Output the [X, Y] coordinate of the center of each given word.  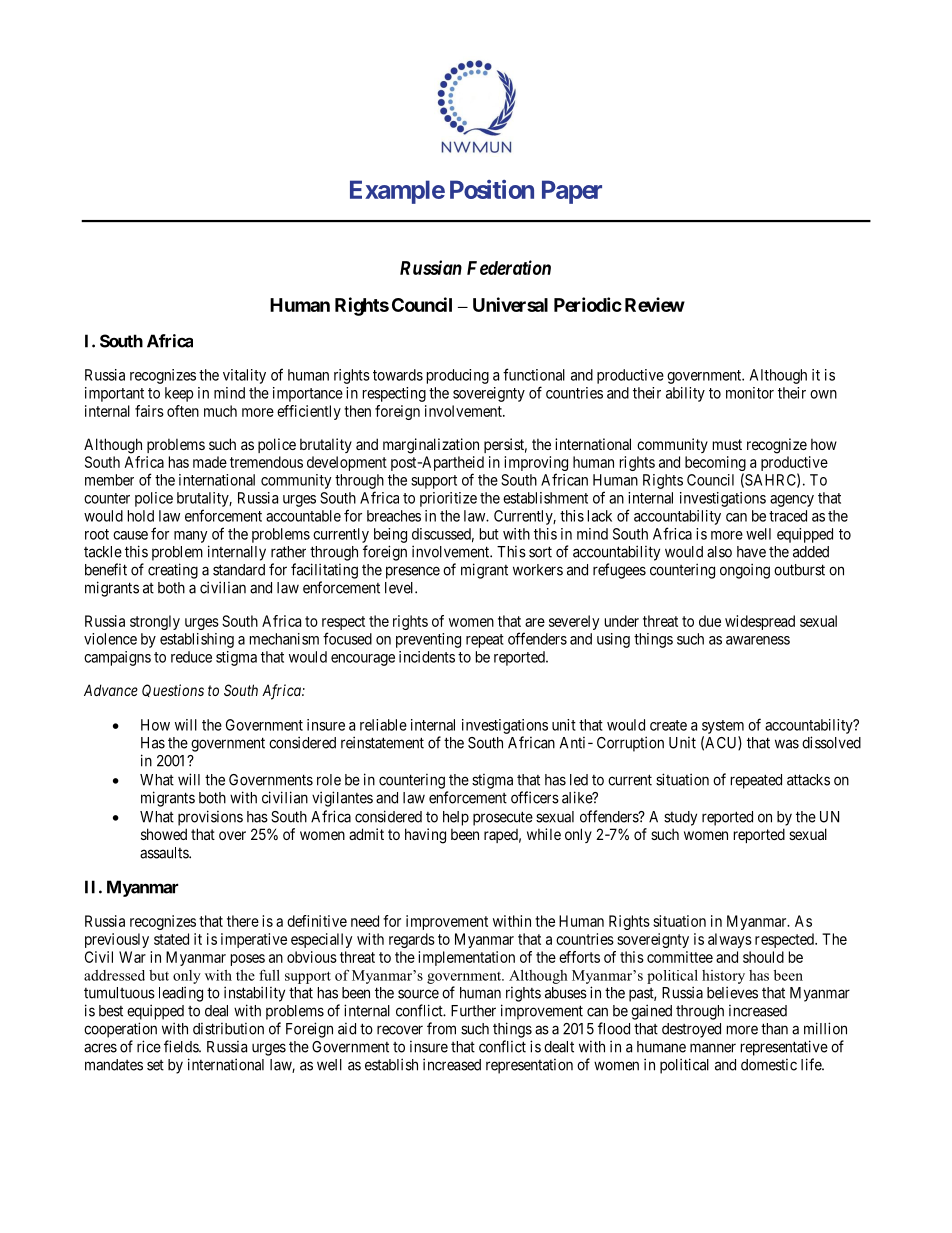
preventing [428, 640]
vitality [244, 376]
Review [655, 304]
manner [713, 1048]
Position [492, 189]
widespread [760, 622]
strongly [155, 622]
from [441, 1028]
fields [182, 1046]
